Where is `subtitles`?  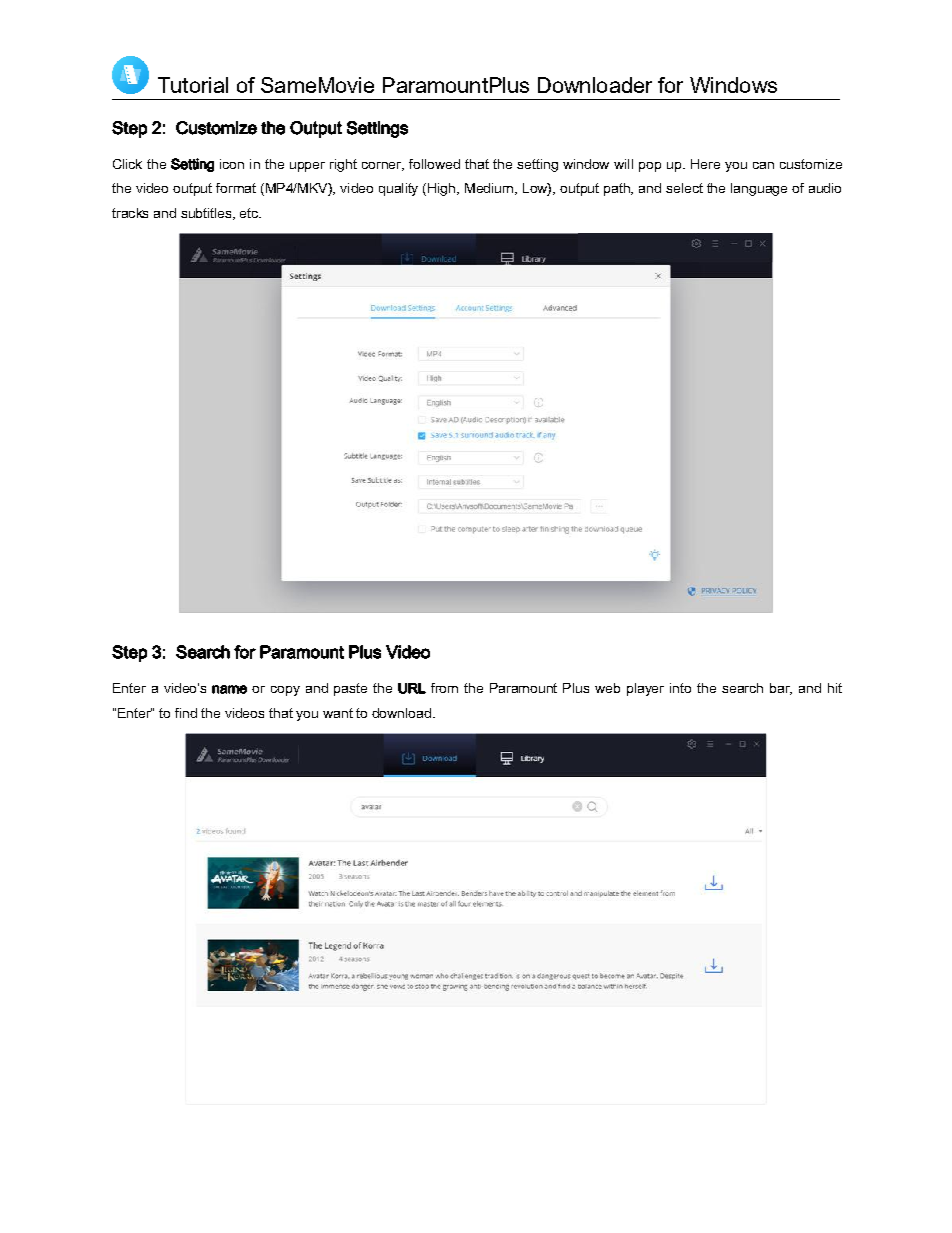 subtitles is located at coordinates (207, 214).
